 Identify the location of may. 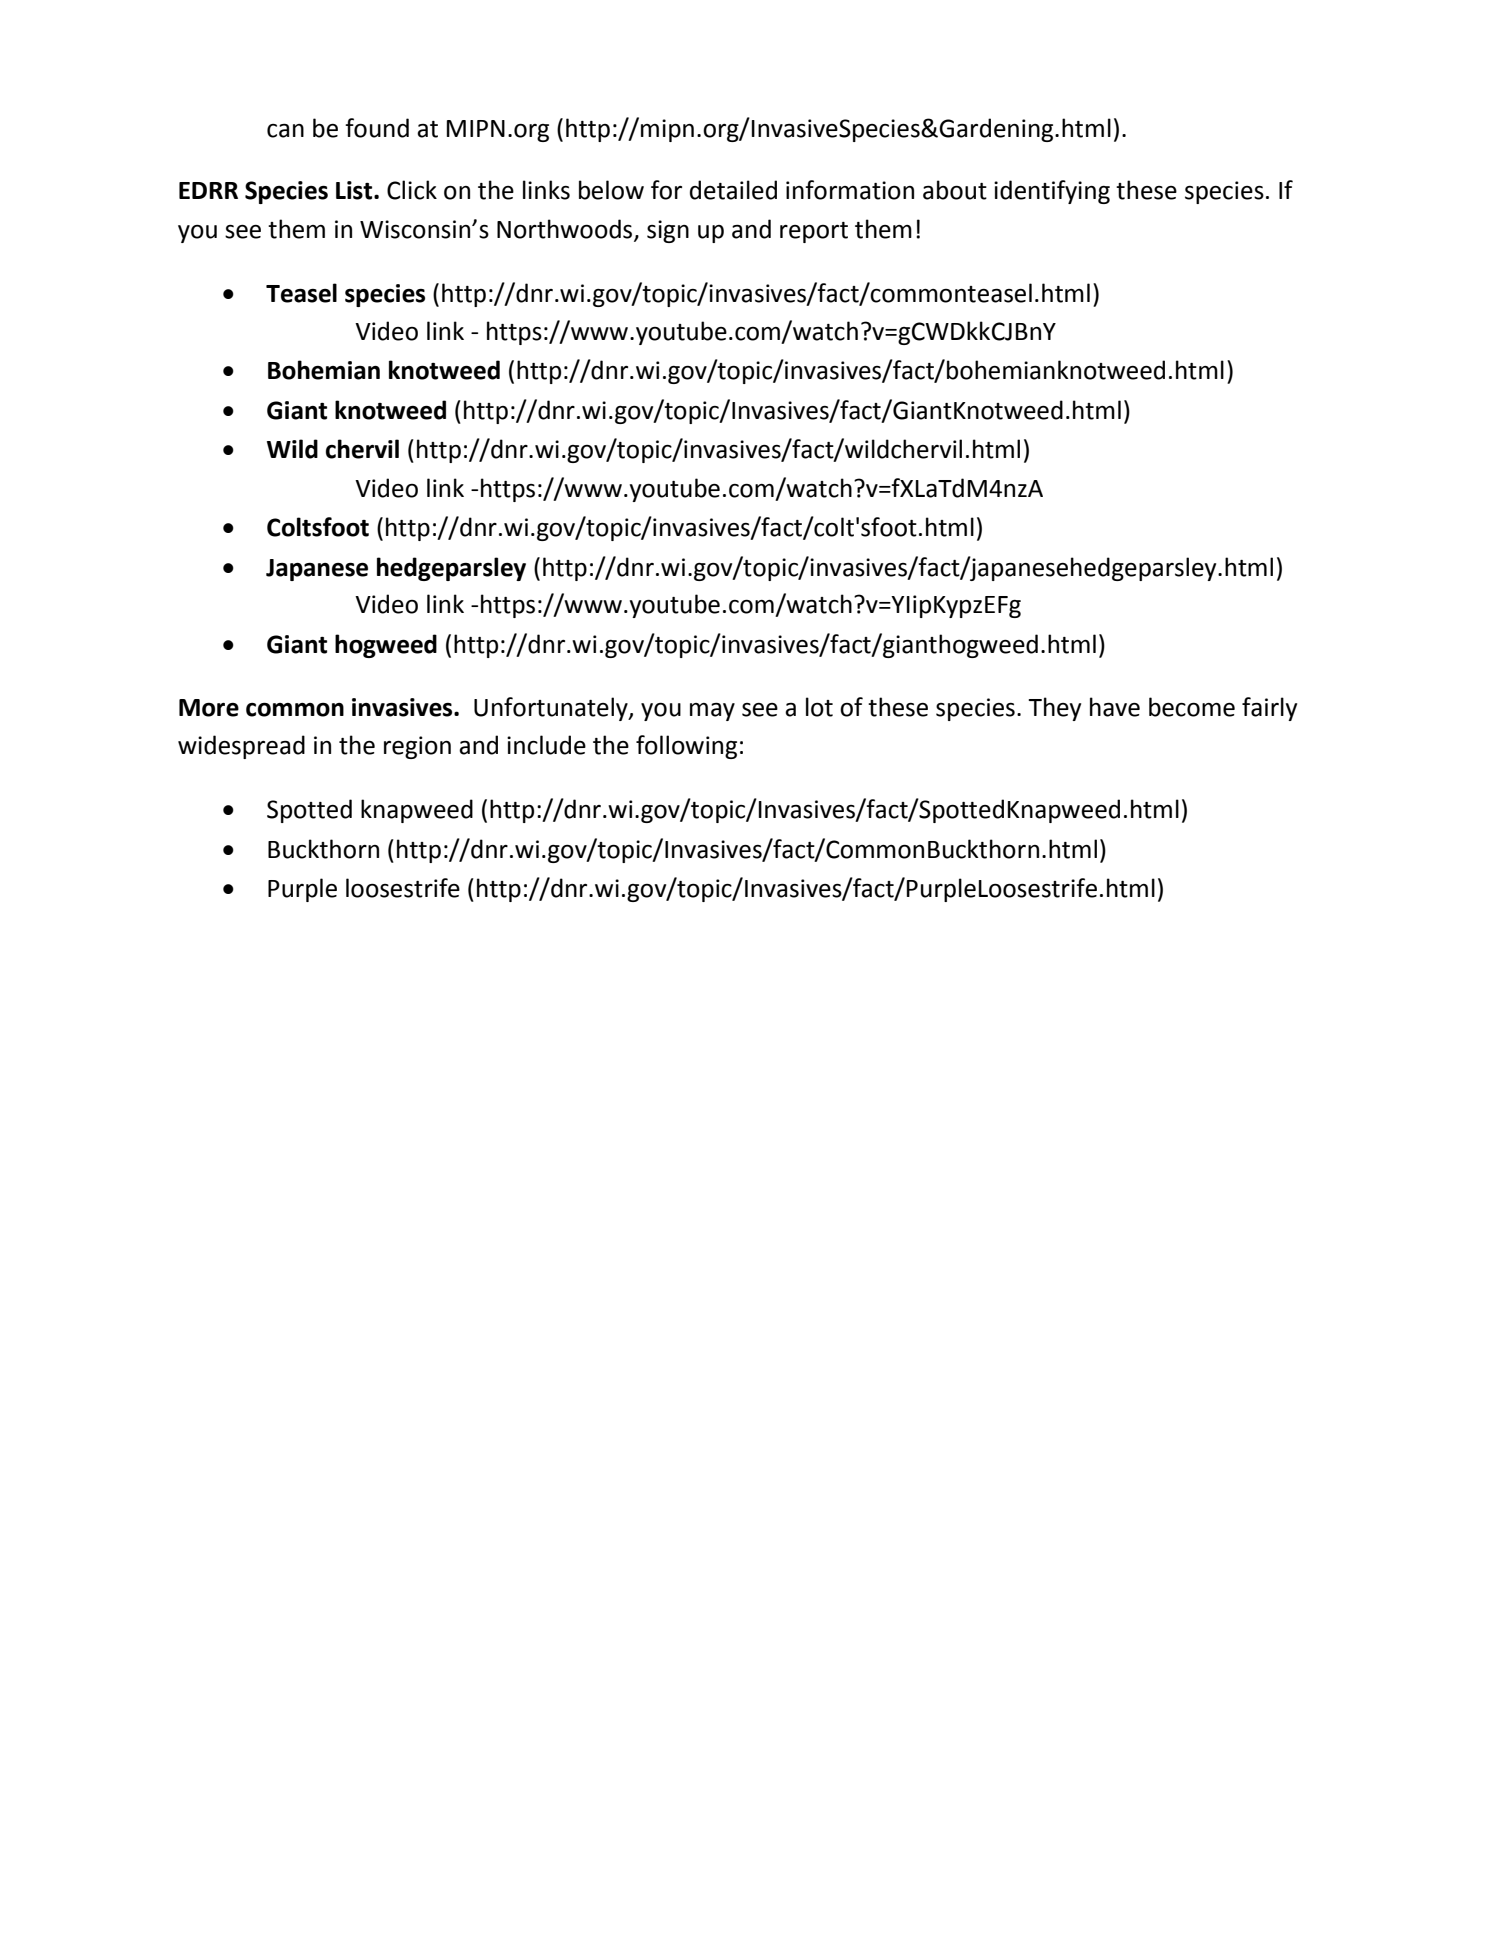
(712, 711).
